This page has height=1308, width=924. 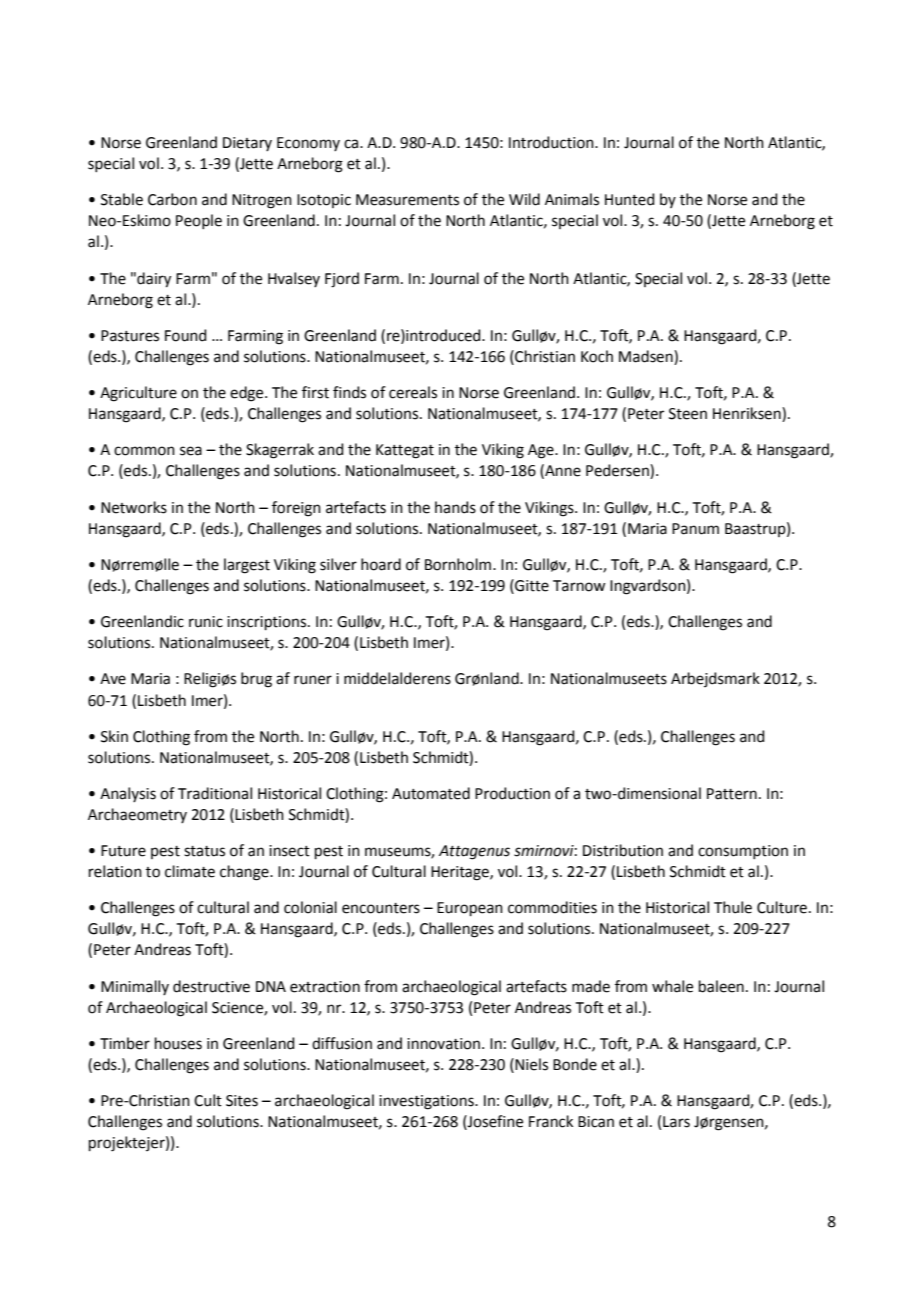 What do you see at coordinates (676, 1122) in the page?
I see `Lars` at bounding box center [676, 1122].
